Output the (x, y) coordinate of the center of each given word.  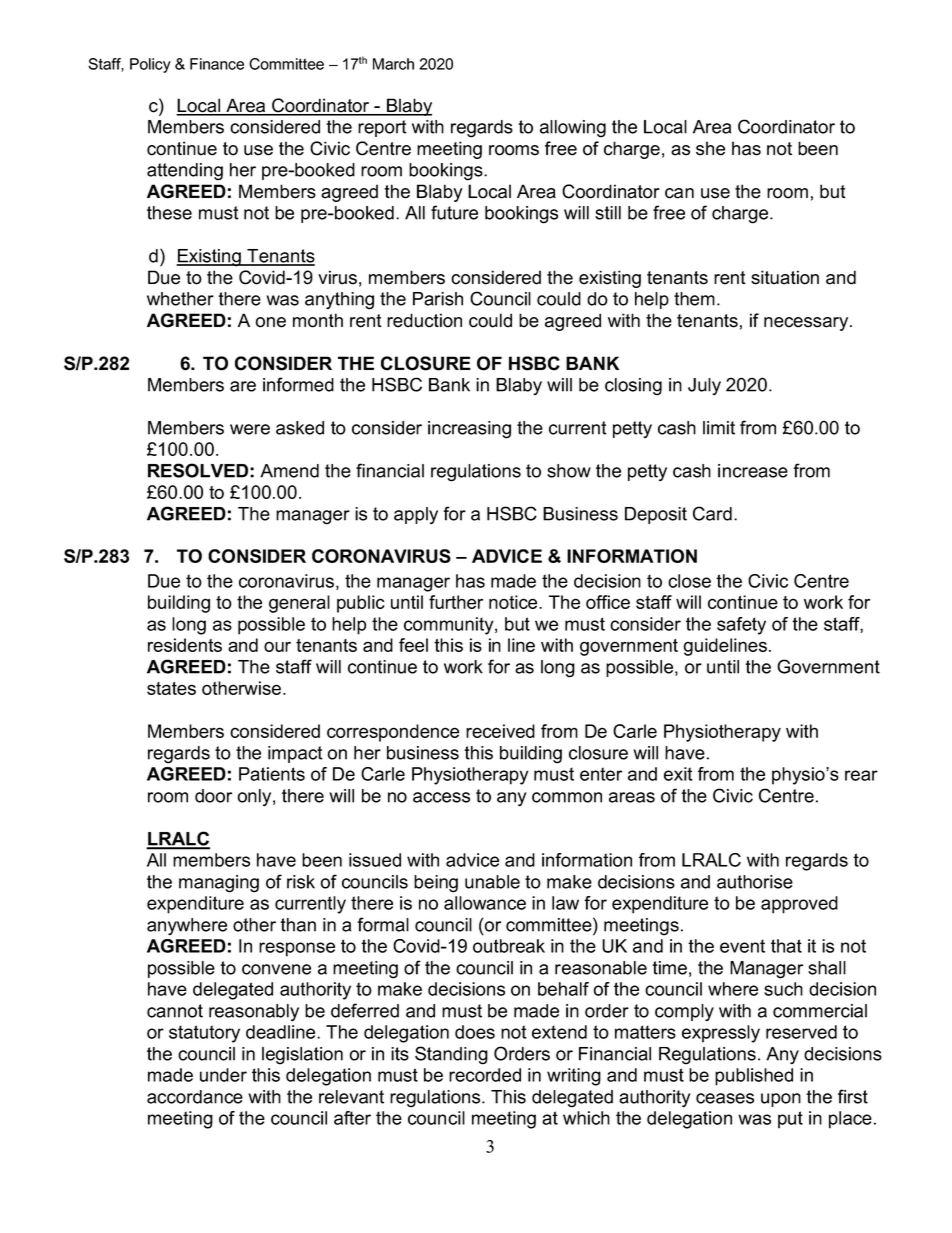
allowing (573, 129)
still (608, 213)
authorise (755, 882)
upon (781, 1100)
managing (219, 884)
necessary (807, 324)
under (223, 1075)
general (299, 604)
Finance (217, 64)
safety (741, 626)
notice (514, 602)
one (270, 322)
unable (492, 882)
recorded (485, 1075)
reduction (424, 320)
